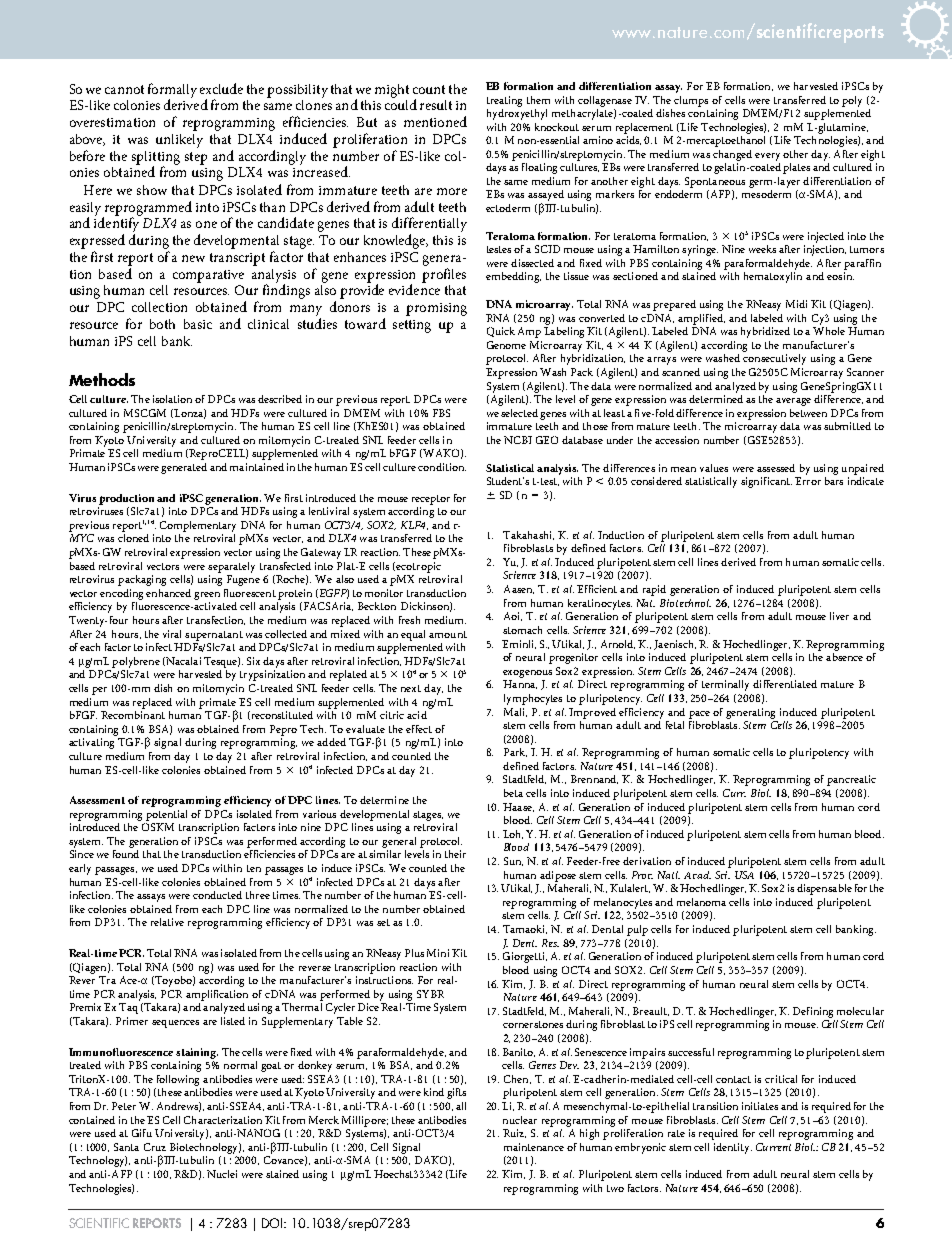  Describe the element at coordinates (455, 854) in the document. I see `their` at that location.
